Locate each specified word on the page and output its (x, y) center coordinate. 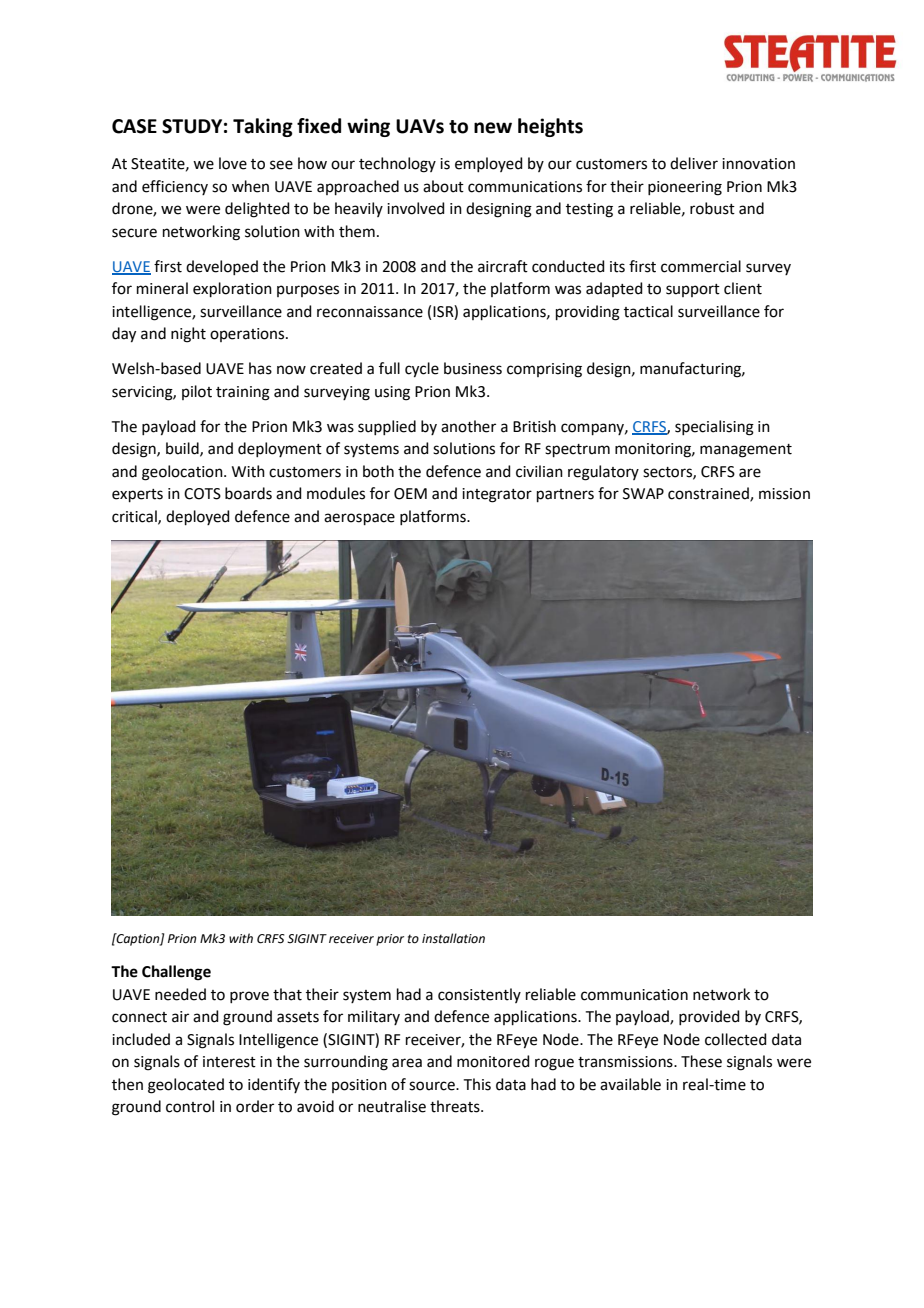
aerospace (359, 519)
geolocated (186, 1086)
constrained (709, 494)
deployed (198, 517)
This (477, 1084)
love (233, 163)
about (443, 186)
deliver (694, 163)
